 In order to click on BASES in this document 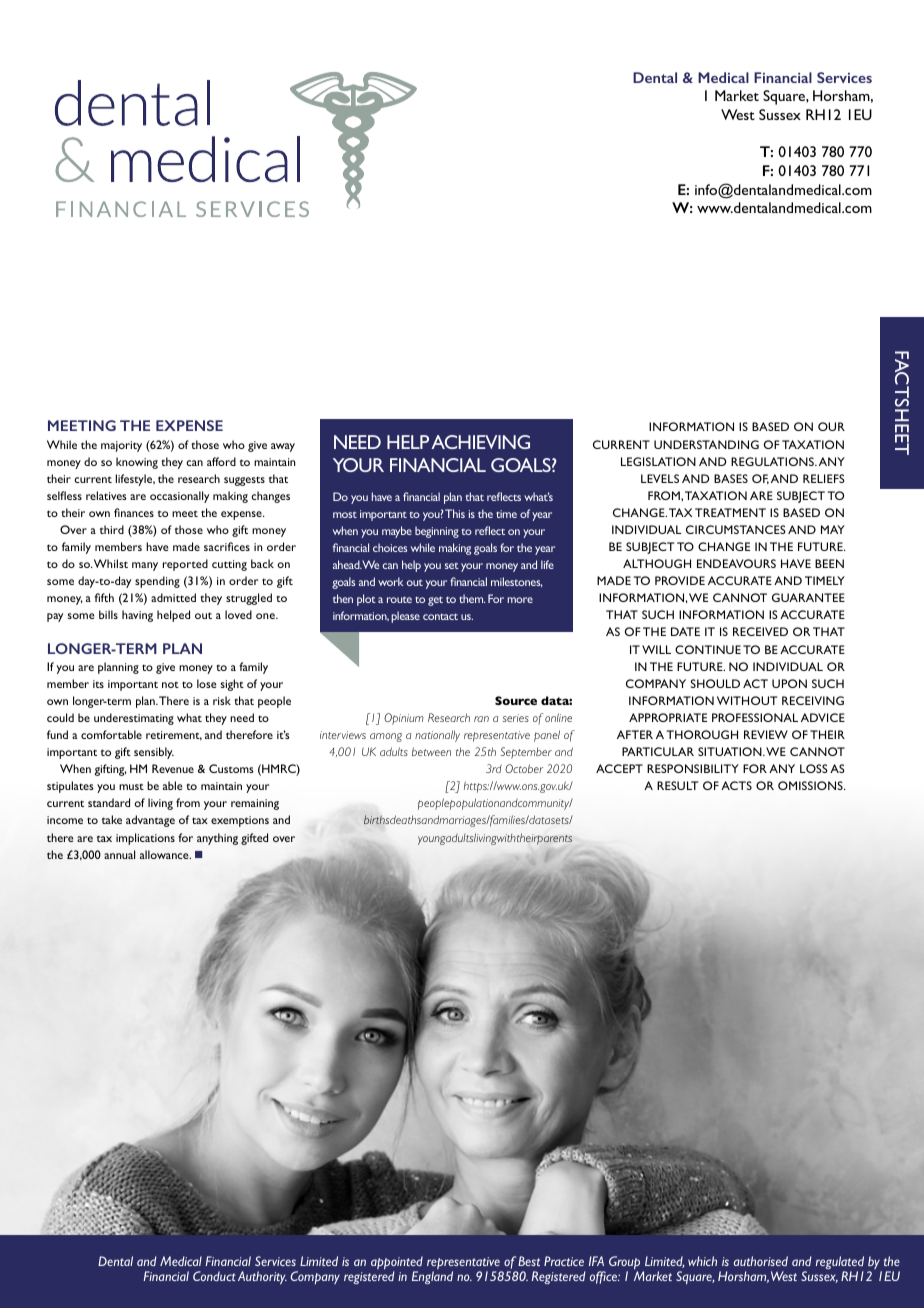, I will do `click(731, 478)`.
